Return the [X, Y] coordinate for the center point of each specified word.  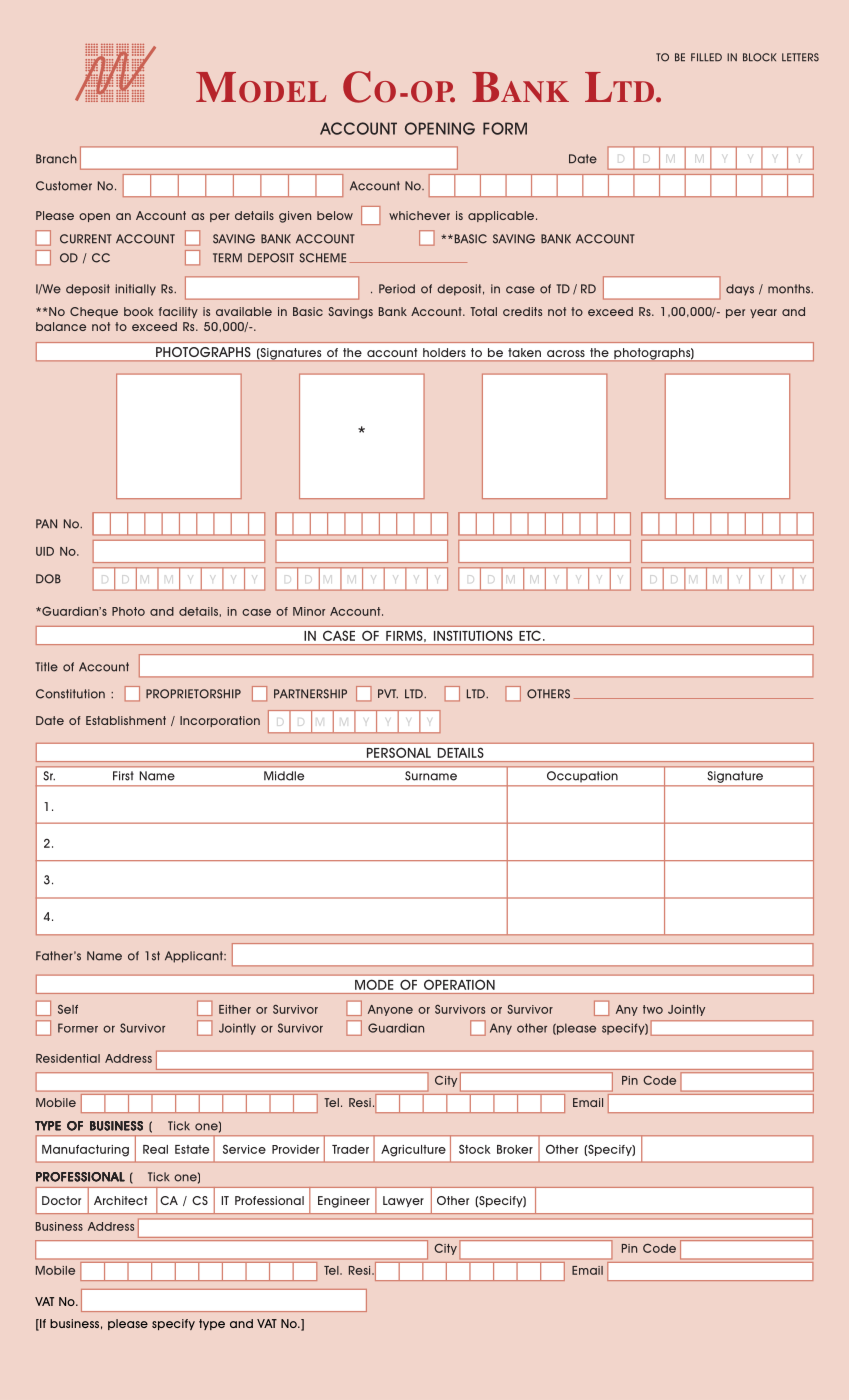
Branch [56, 159]
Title [46, 667]
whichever [419, 215]
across [566, 353]
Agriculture [413, 1151]
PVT [388, 693]
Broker [515, 1149]
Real [155, 1149]
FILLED [706, 57]
